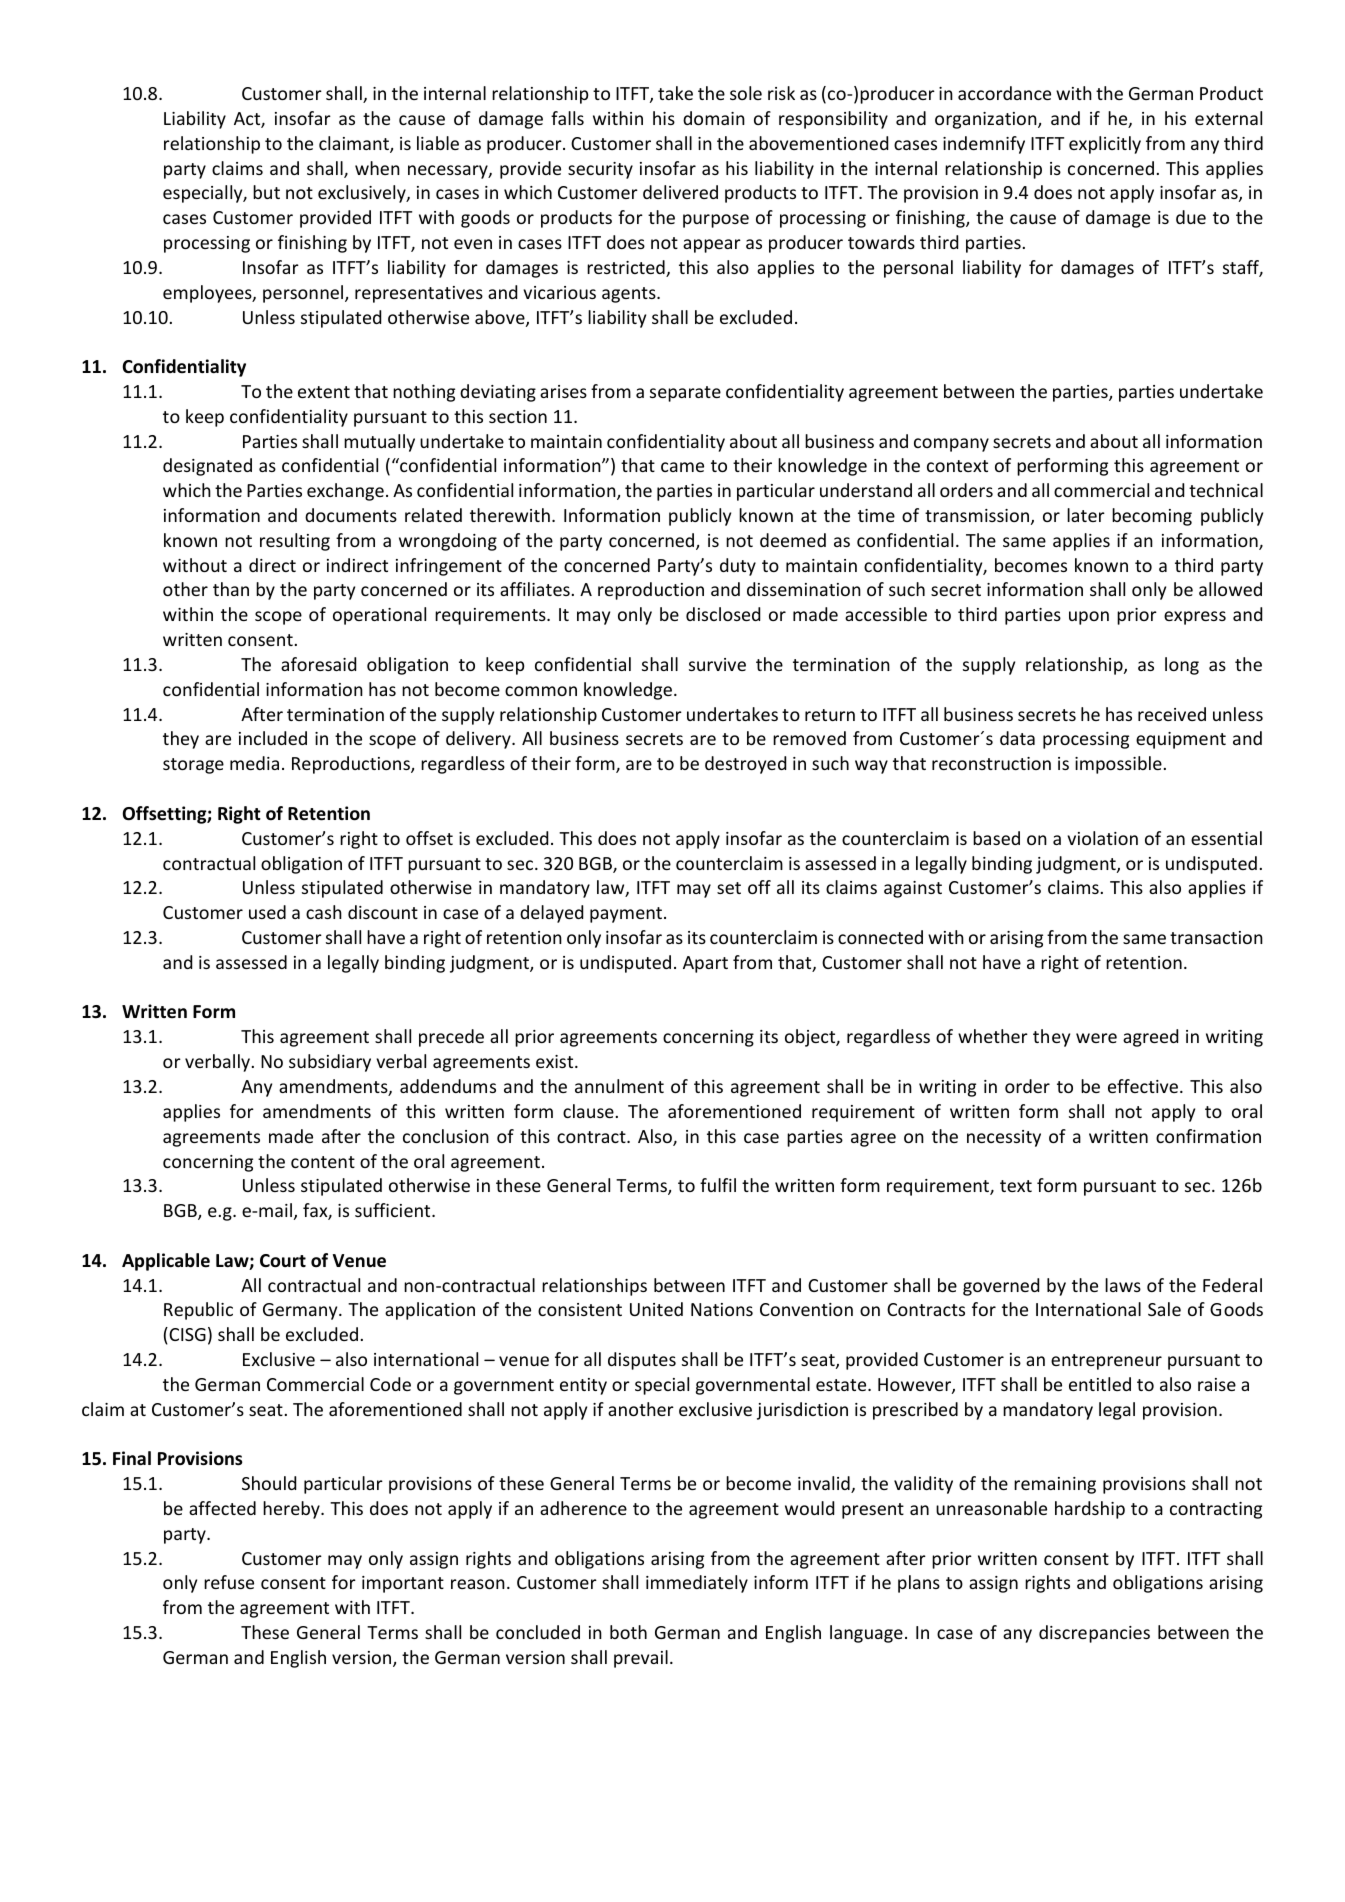 The image size is (1345, 1902). Describe the element at coordinates (627, 915) in the screenshot. I see `payment` at that location.
